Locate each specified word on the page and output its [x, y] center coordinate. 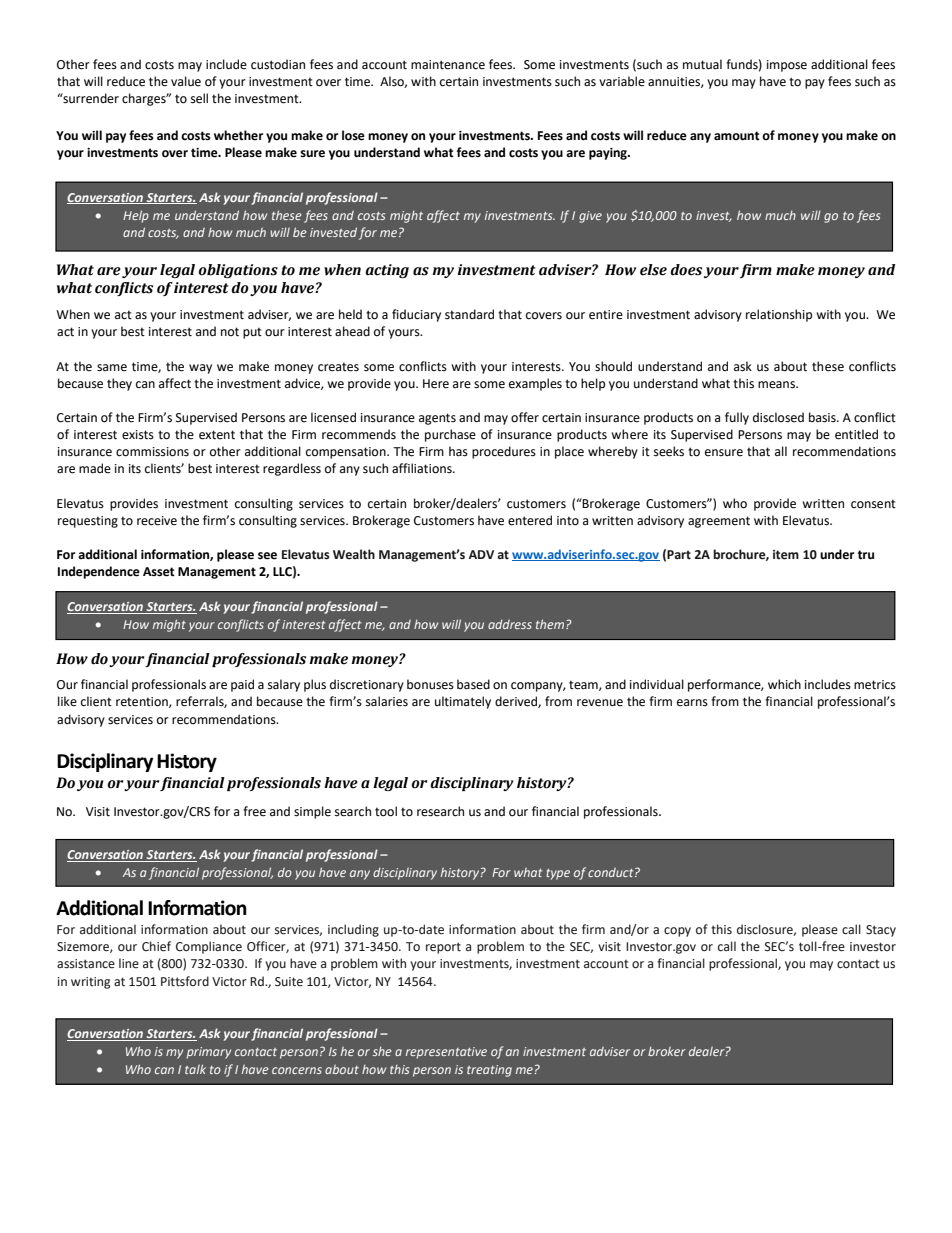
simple [312, 812]
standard [469, 314]
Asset [159, 572]
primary [209, 1053]
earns [692, 703]
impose [787, 66]
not [230, 332]
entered [530, 520]
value [186, 81]
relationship [779, 315]
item [786, 555]
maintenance [448, 65]
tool [386, 811]
